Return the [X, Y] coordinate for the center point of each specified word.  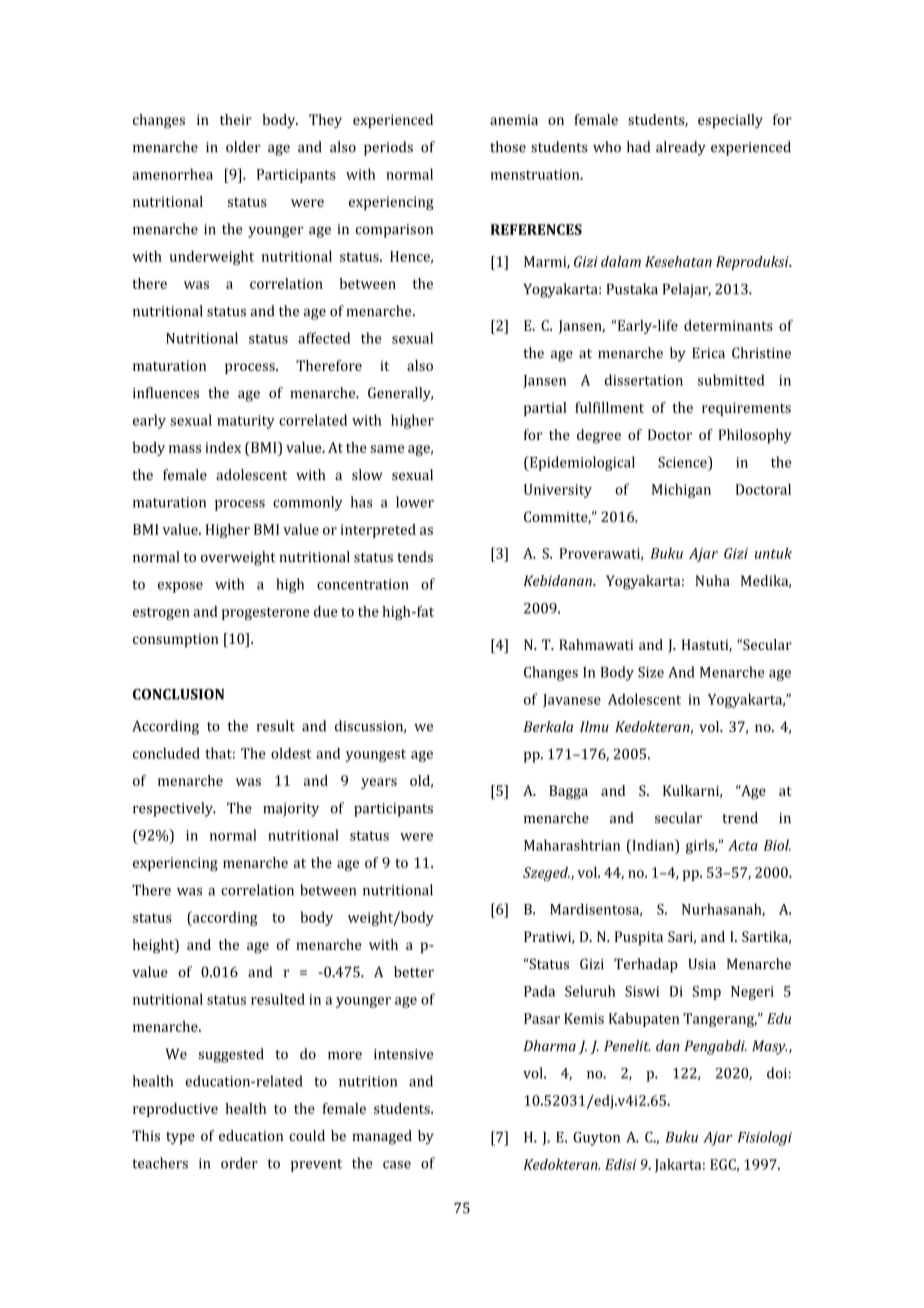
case [397, 1165]
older [243, 147]
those [508, 147]
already [681, 148]
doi [777, 1073]
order [239, 1163]
